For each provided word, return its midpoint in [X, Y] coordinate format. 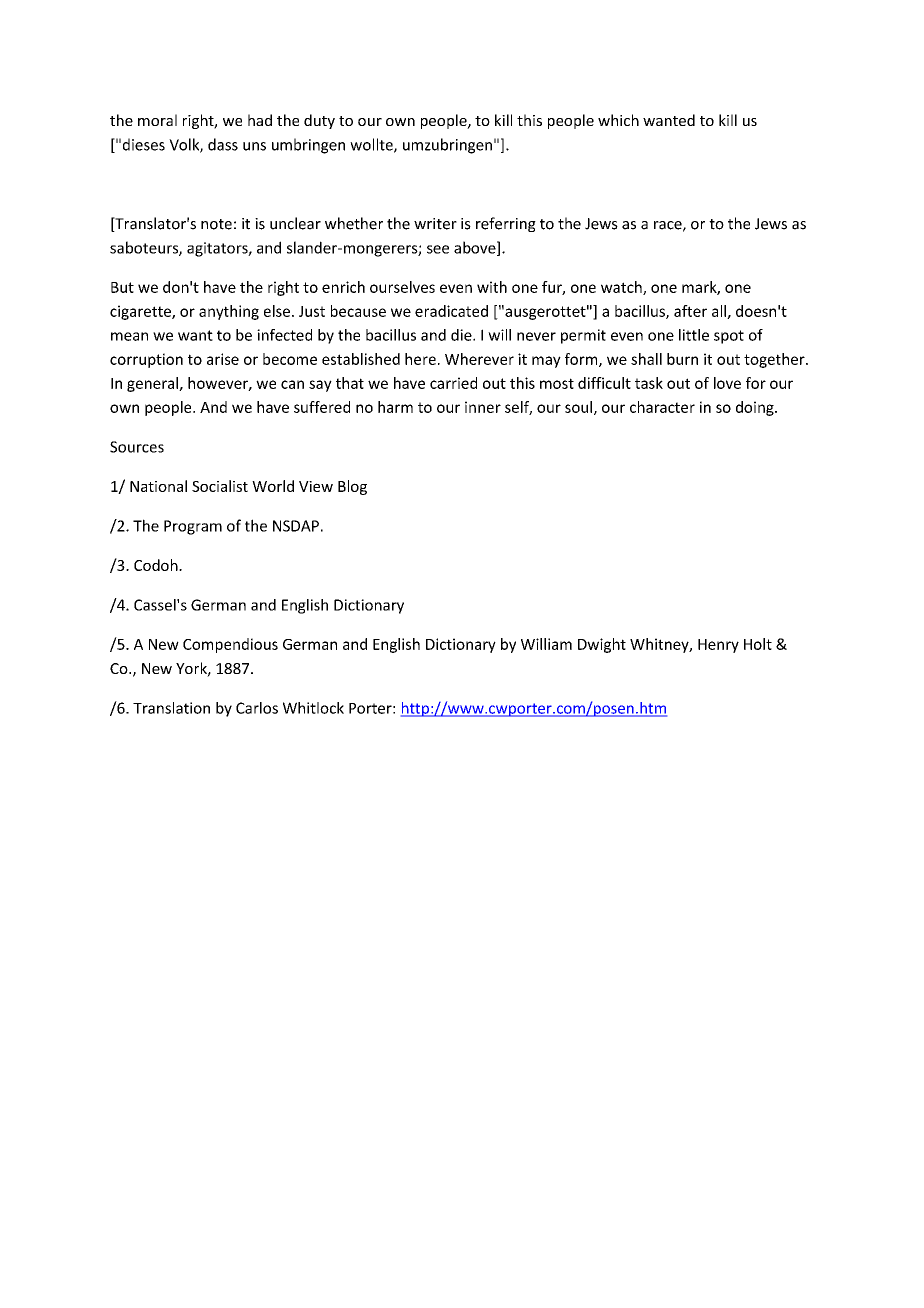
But [122, 287]
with [492, 287]
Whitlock [313, 708]
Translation [171, 708]
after [690, 311]
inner [483, 407]
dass [223, 144]
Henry [718, 646]
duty [319, 121]
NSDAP [296, 526]
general [153, 384]
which [618, 120]
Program [193, 527]
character [662, 407]
